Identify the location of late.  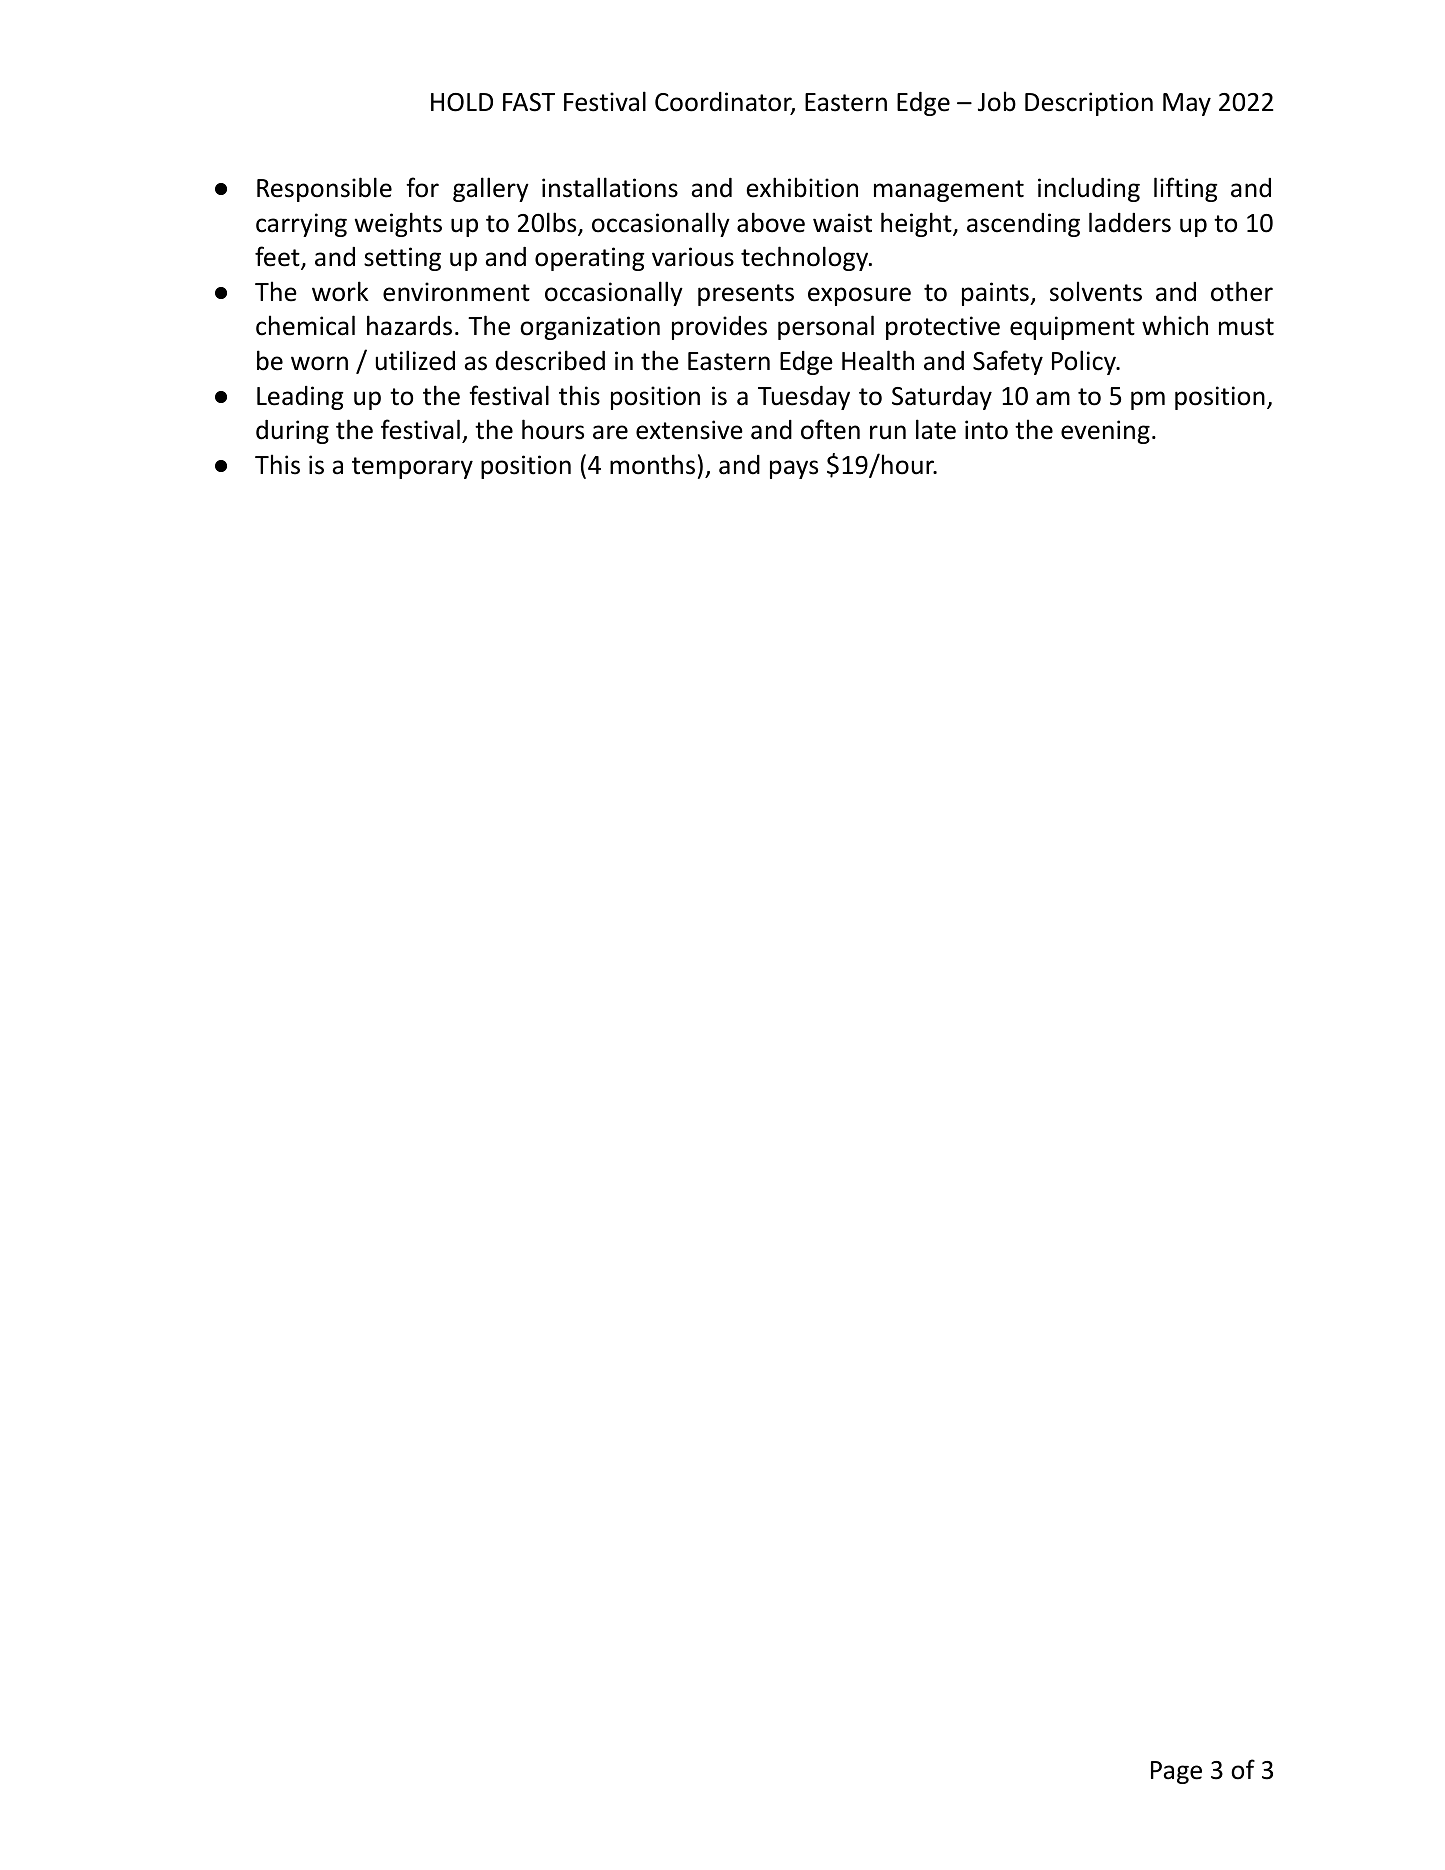
(936, 429).
